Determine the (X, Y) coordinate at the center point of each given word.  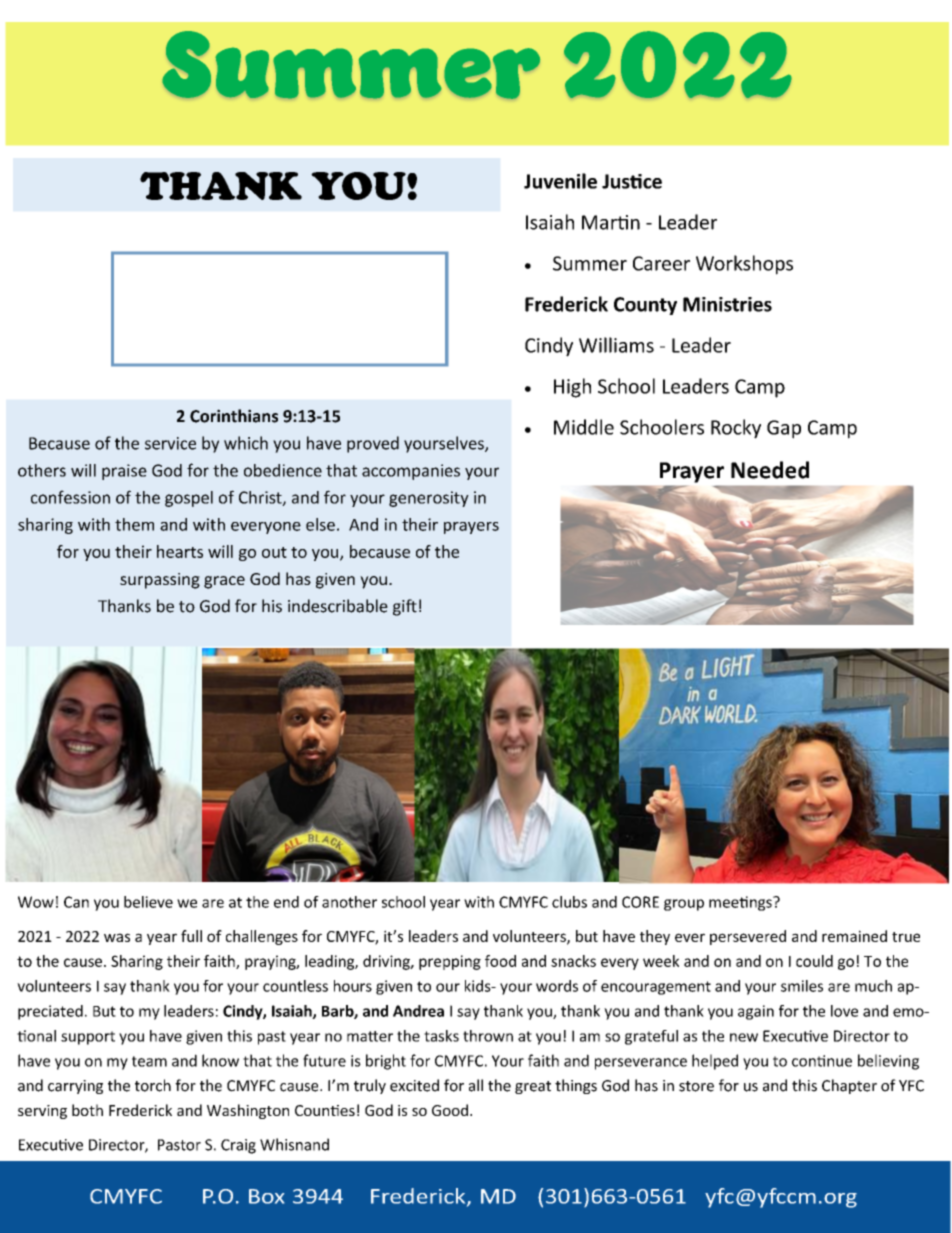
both (87, 1110)
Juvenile (560, 181)
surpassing (160, 581)
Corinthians (234, 416)
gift (405, 607)
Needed (770, 470)
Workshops (744, 265)
